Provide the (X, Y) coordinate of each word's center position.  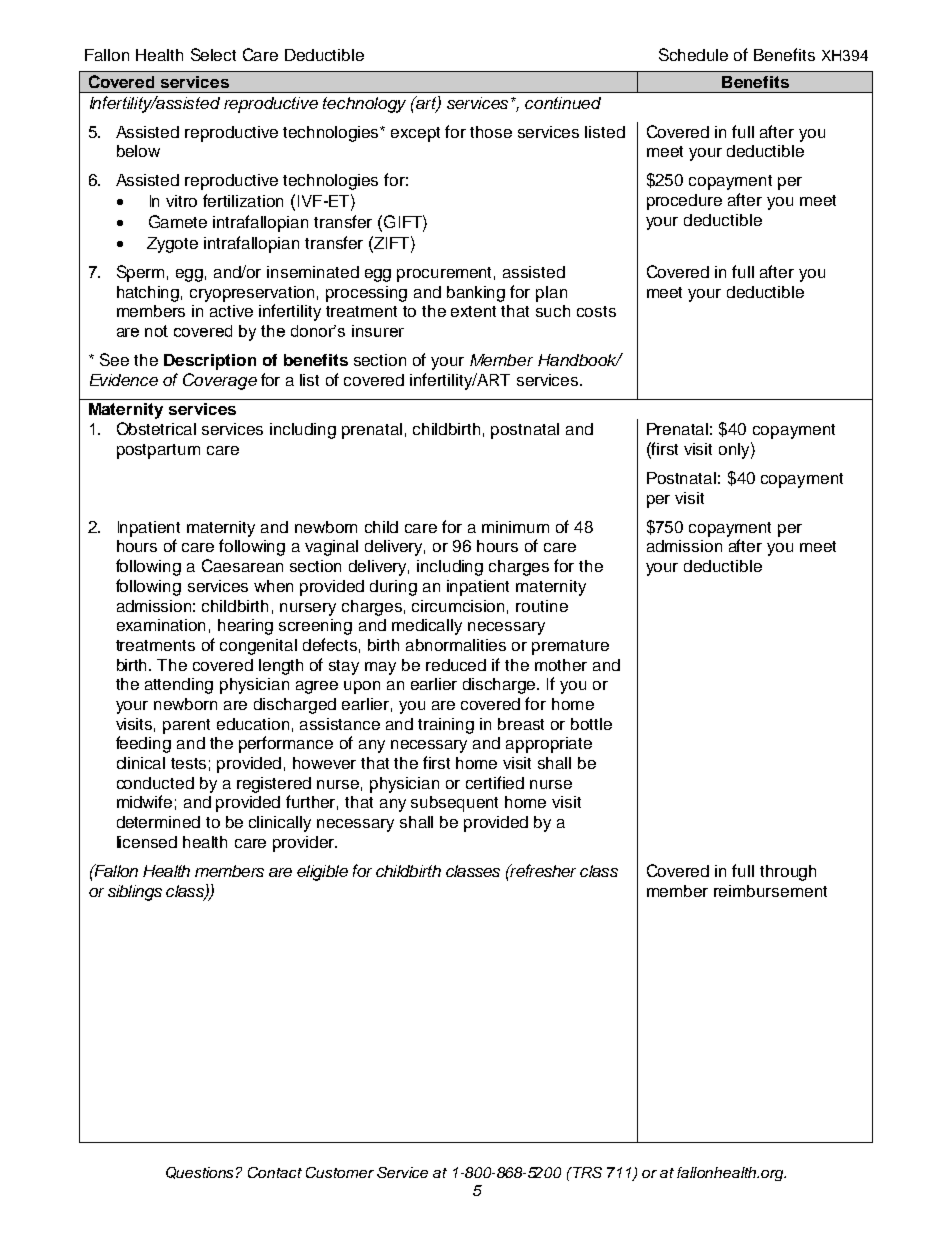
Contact (275, 1172)
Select (213, 54)
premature (570, 647)
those (491, 132)
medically (427, 627)
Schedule (693, 54)
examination (161, 625)
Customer (340, 1172)
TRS (586, 1172)
